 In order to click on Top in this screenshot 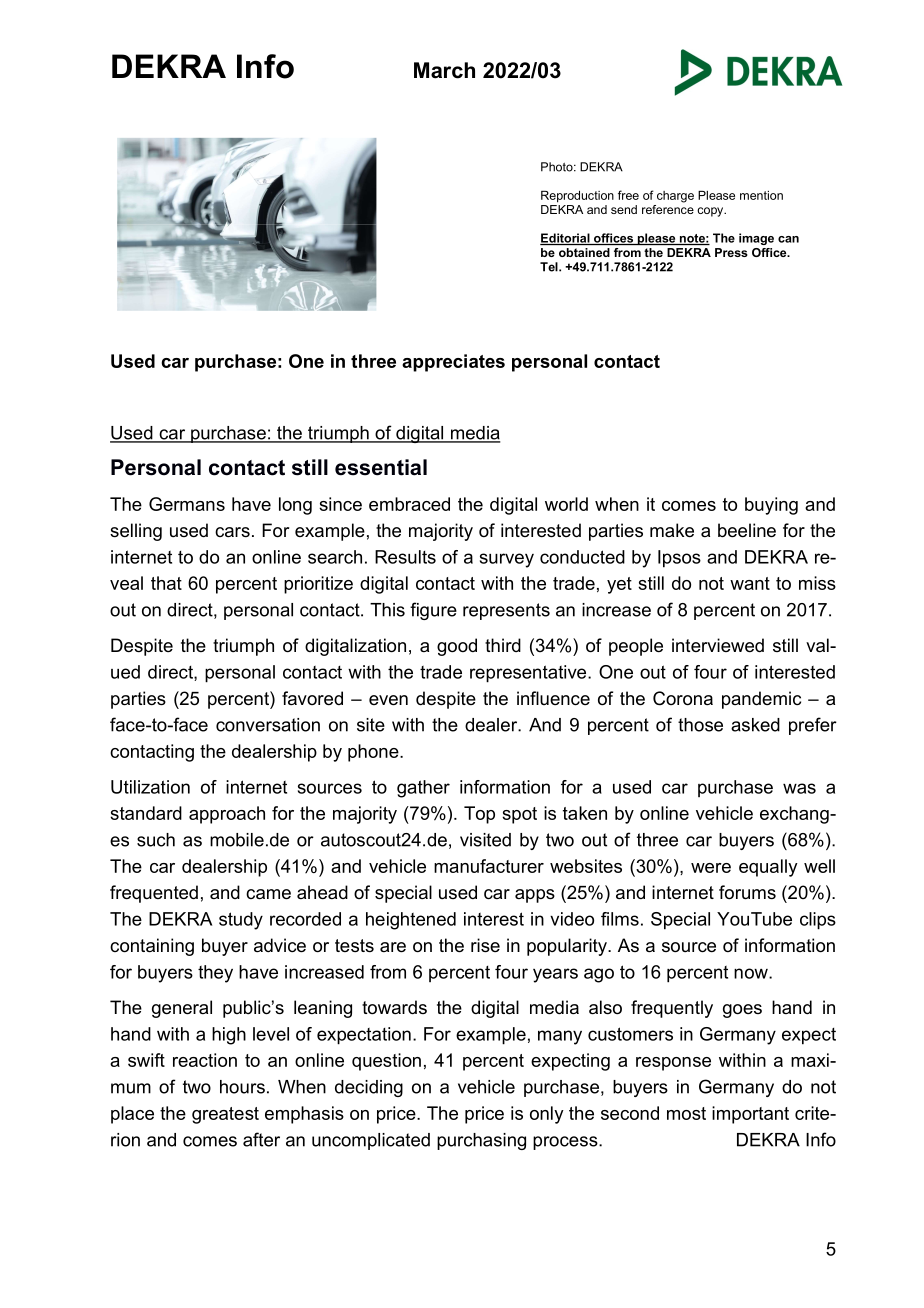, I will do `click(479, 815)`.
